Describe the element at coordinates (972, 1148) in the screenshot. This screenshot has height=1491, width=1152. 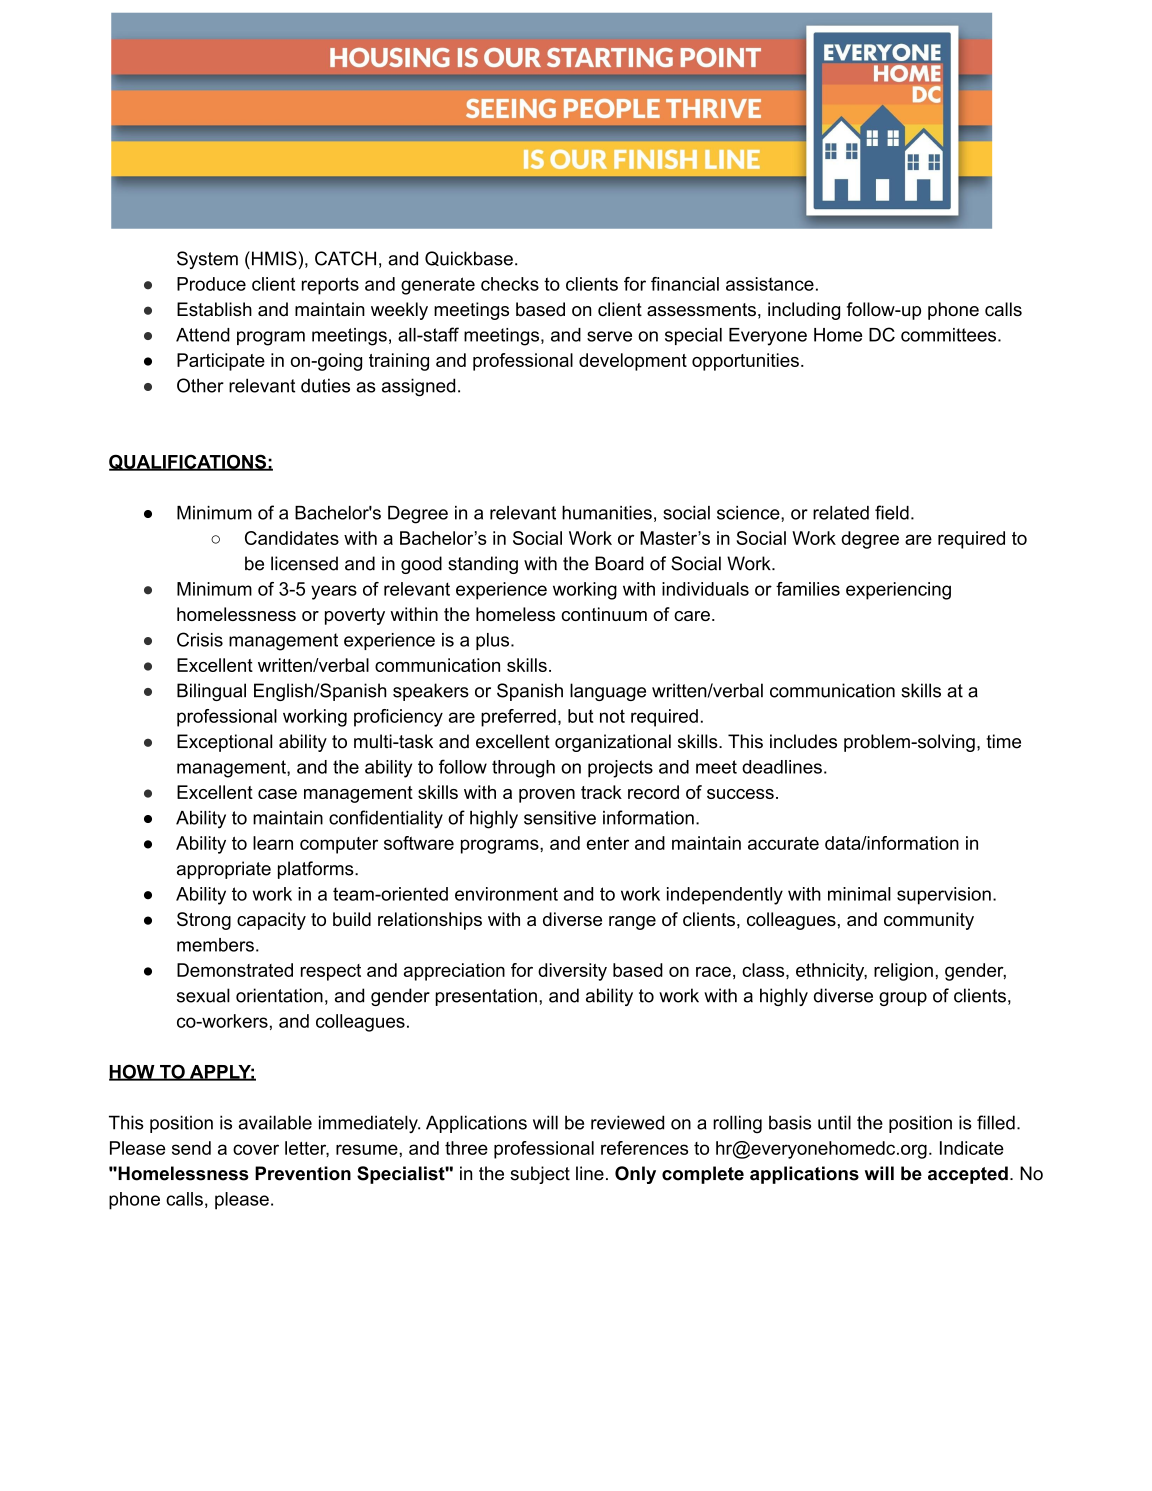
I see `Indicate` at that location.
